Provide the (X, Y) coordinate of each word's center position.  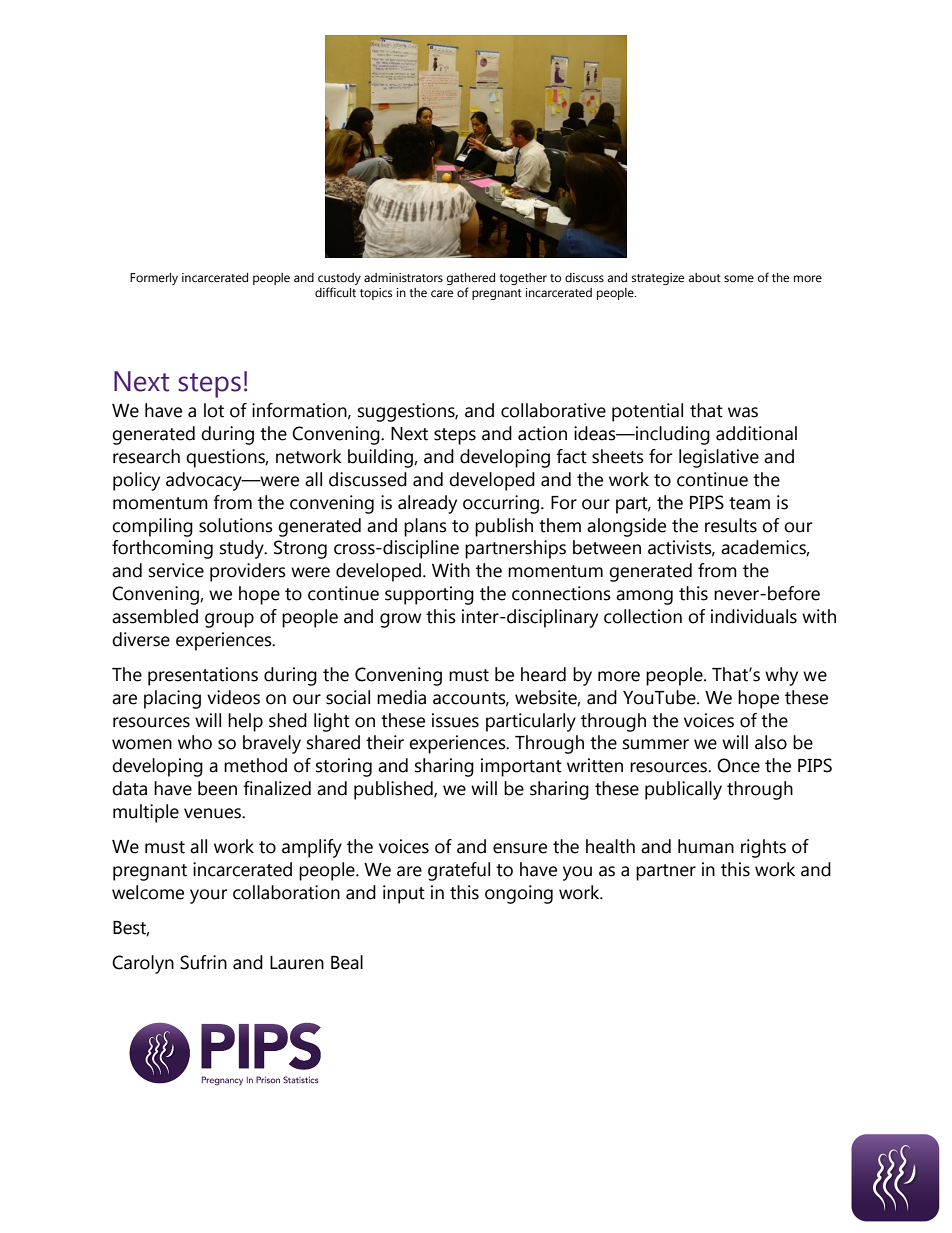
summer (656, 744)
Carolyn (143, 964)
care (442, 294)
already (427, 504)
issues (455, 720)
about (704, 278)
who (195, 742)
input (404, 894)
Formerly (154, 279)
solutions (236, 525)
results (731, 525)
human (706, 846)
